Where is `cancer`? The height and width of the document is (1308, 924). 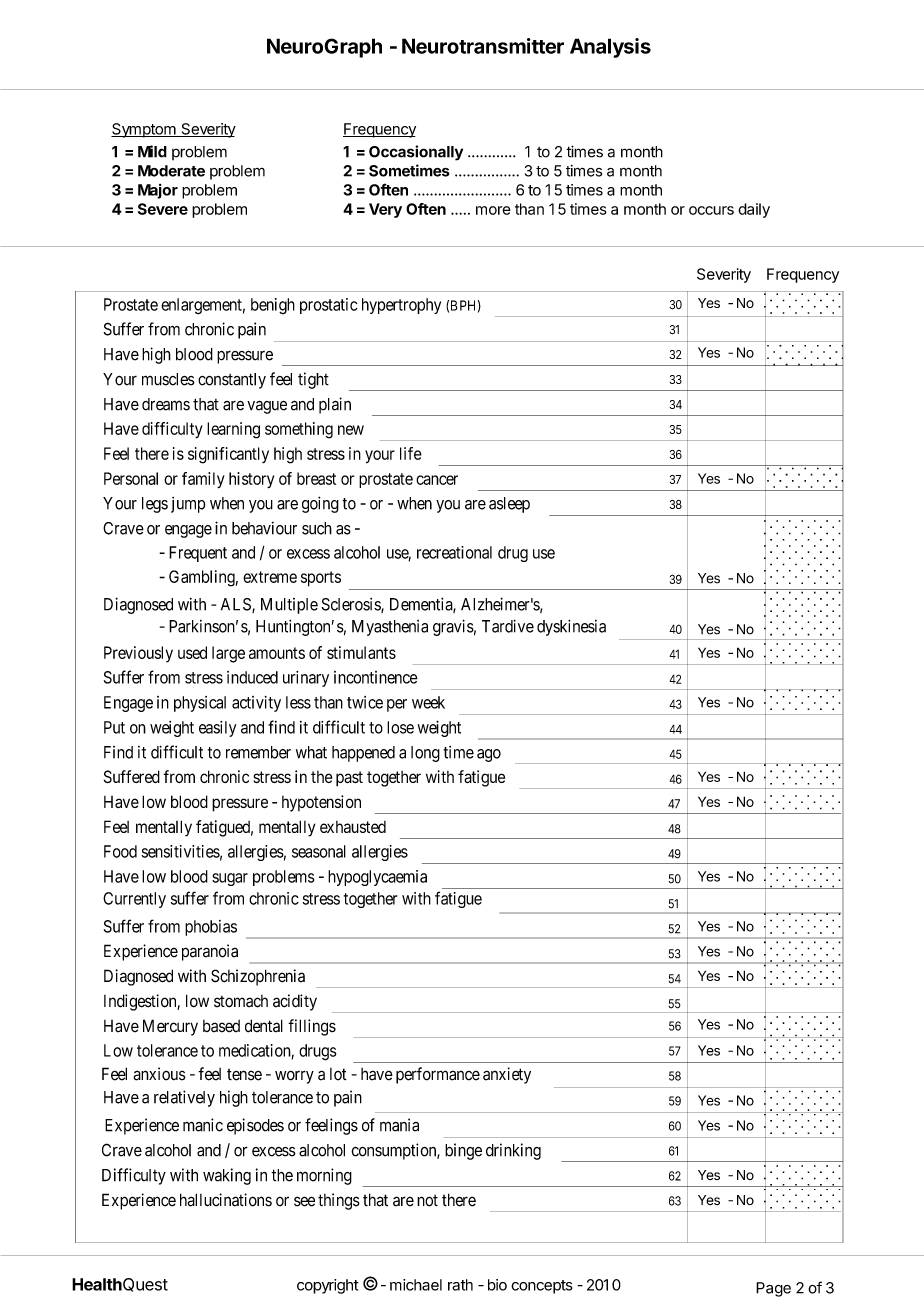 cancer is located at coordinates (437, 480).
